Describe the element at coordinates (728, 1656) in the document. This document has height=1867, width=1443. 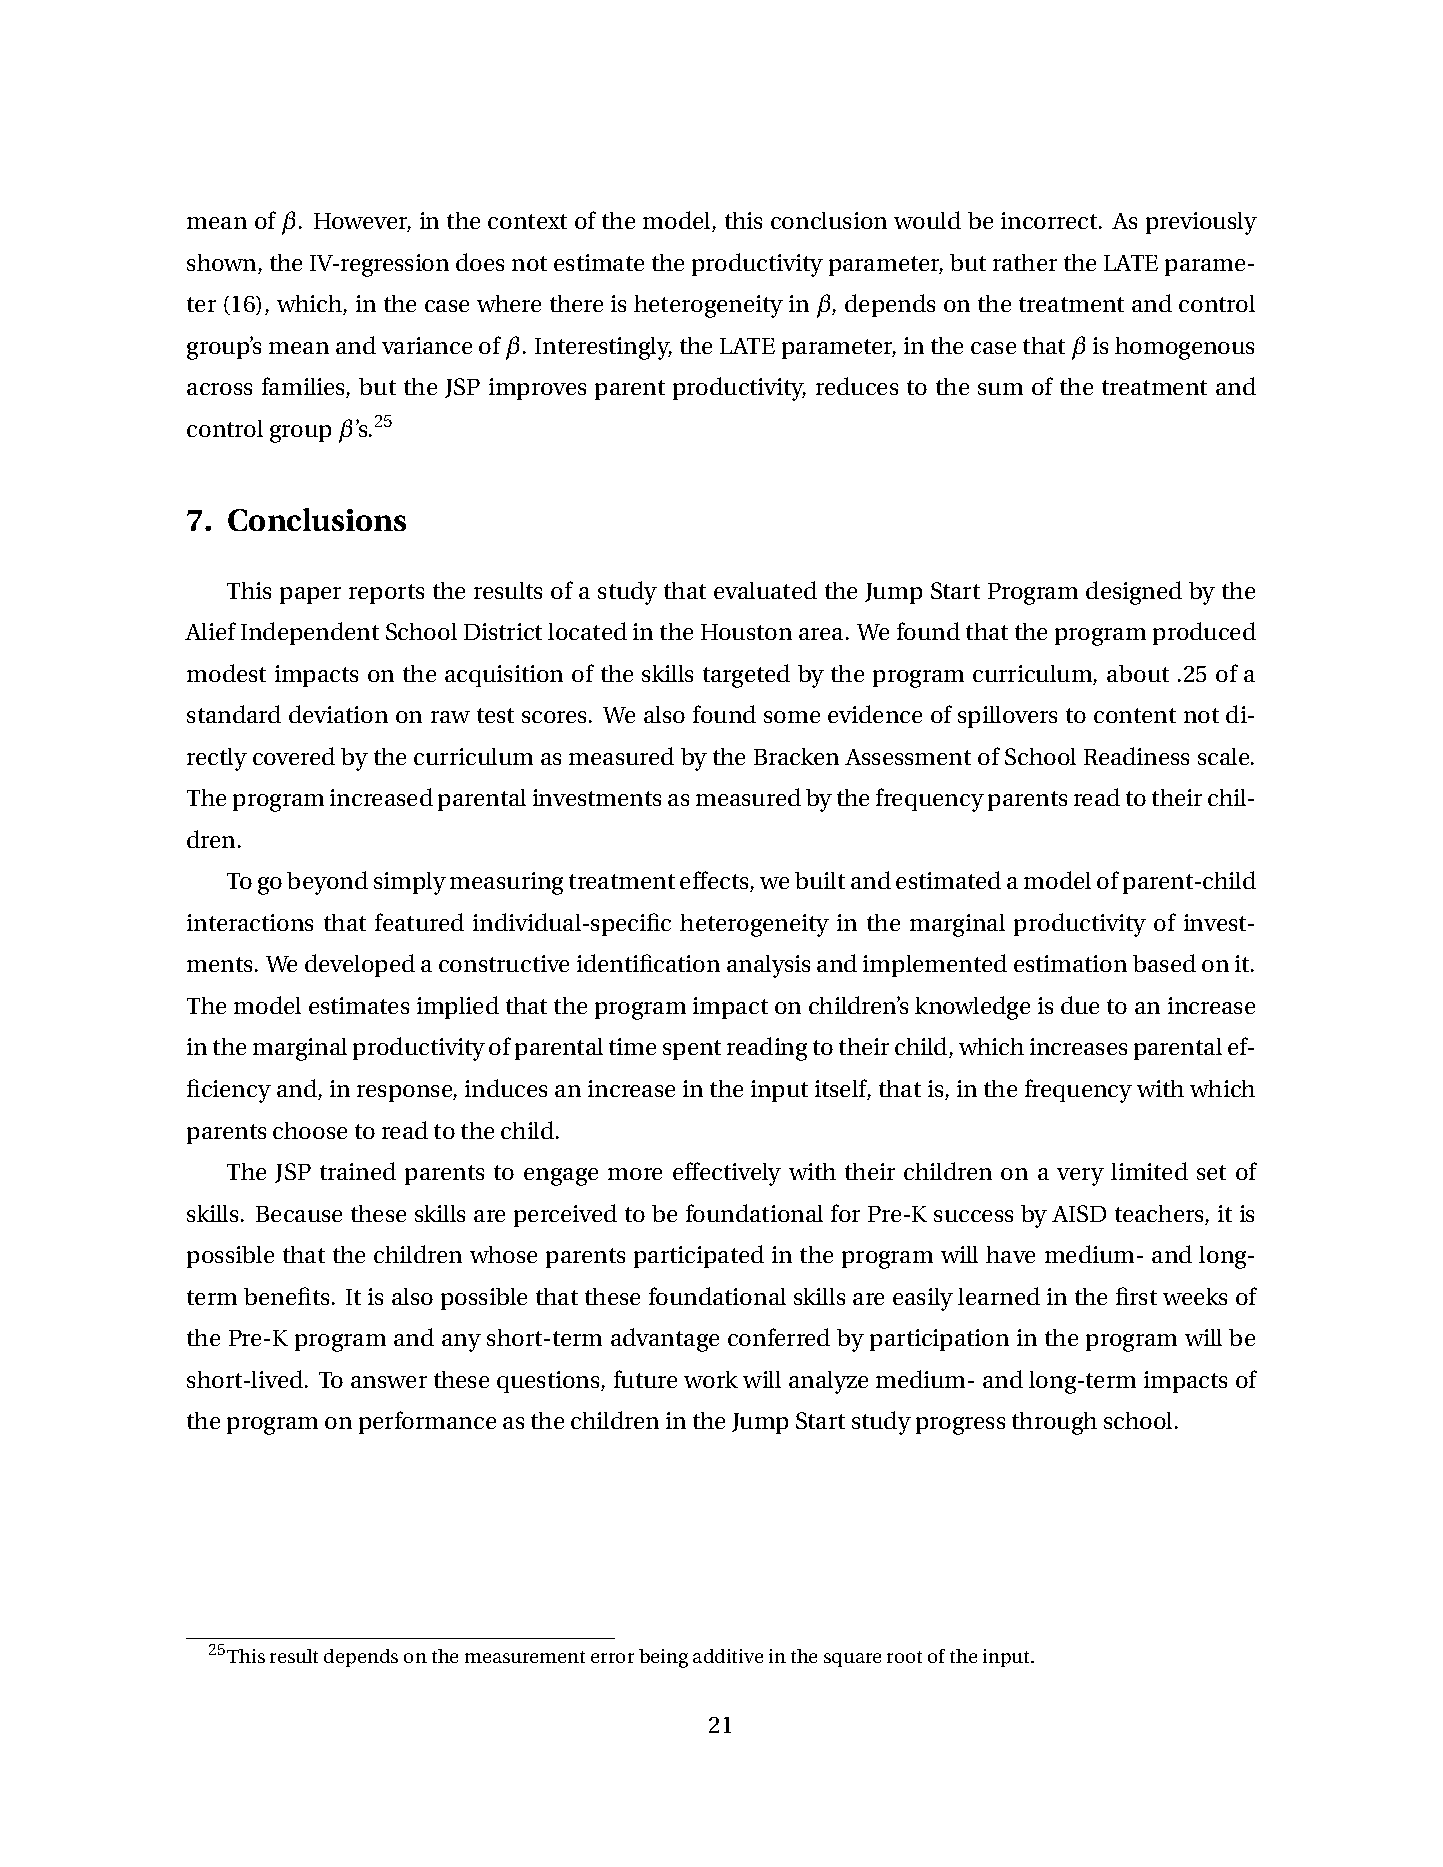
I see `additive` at that location.
